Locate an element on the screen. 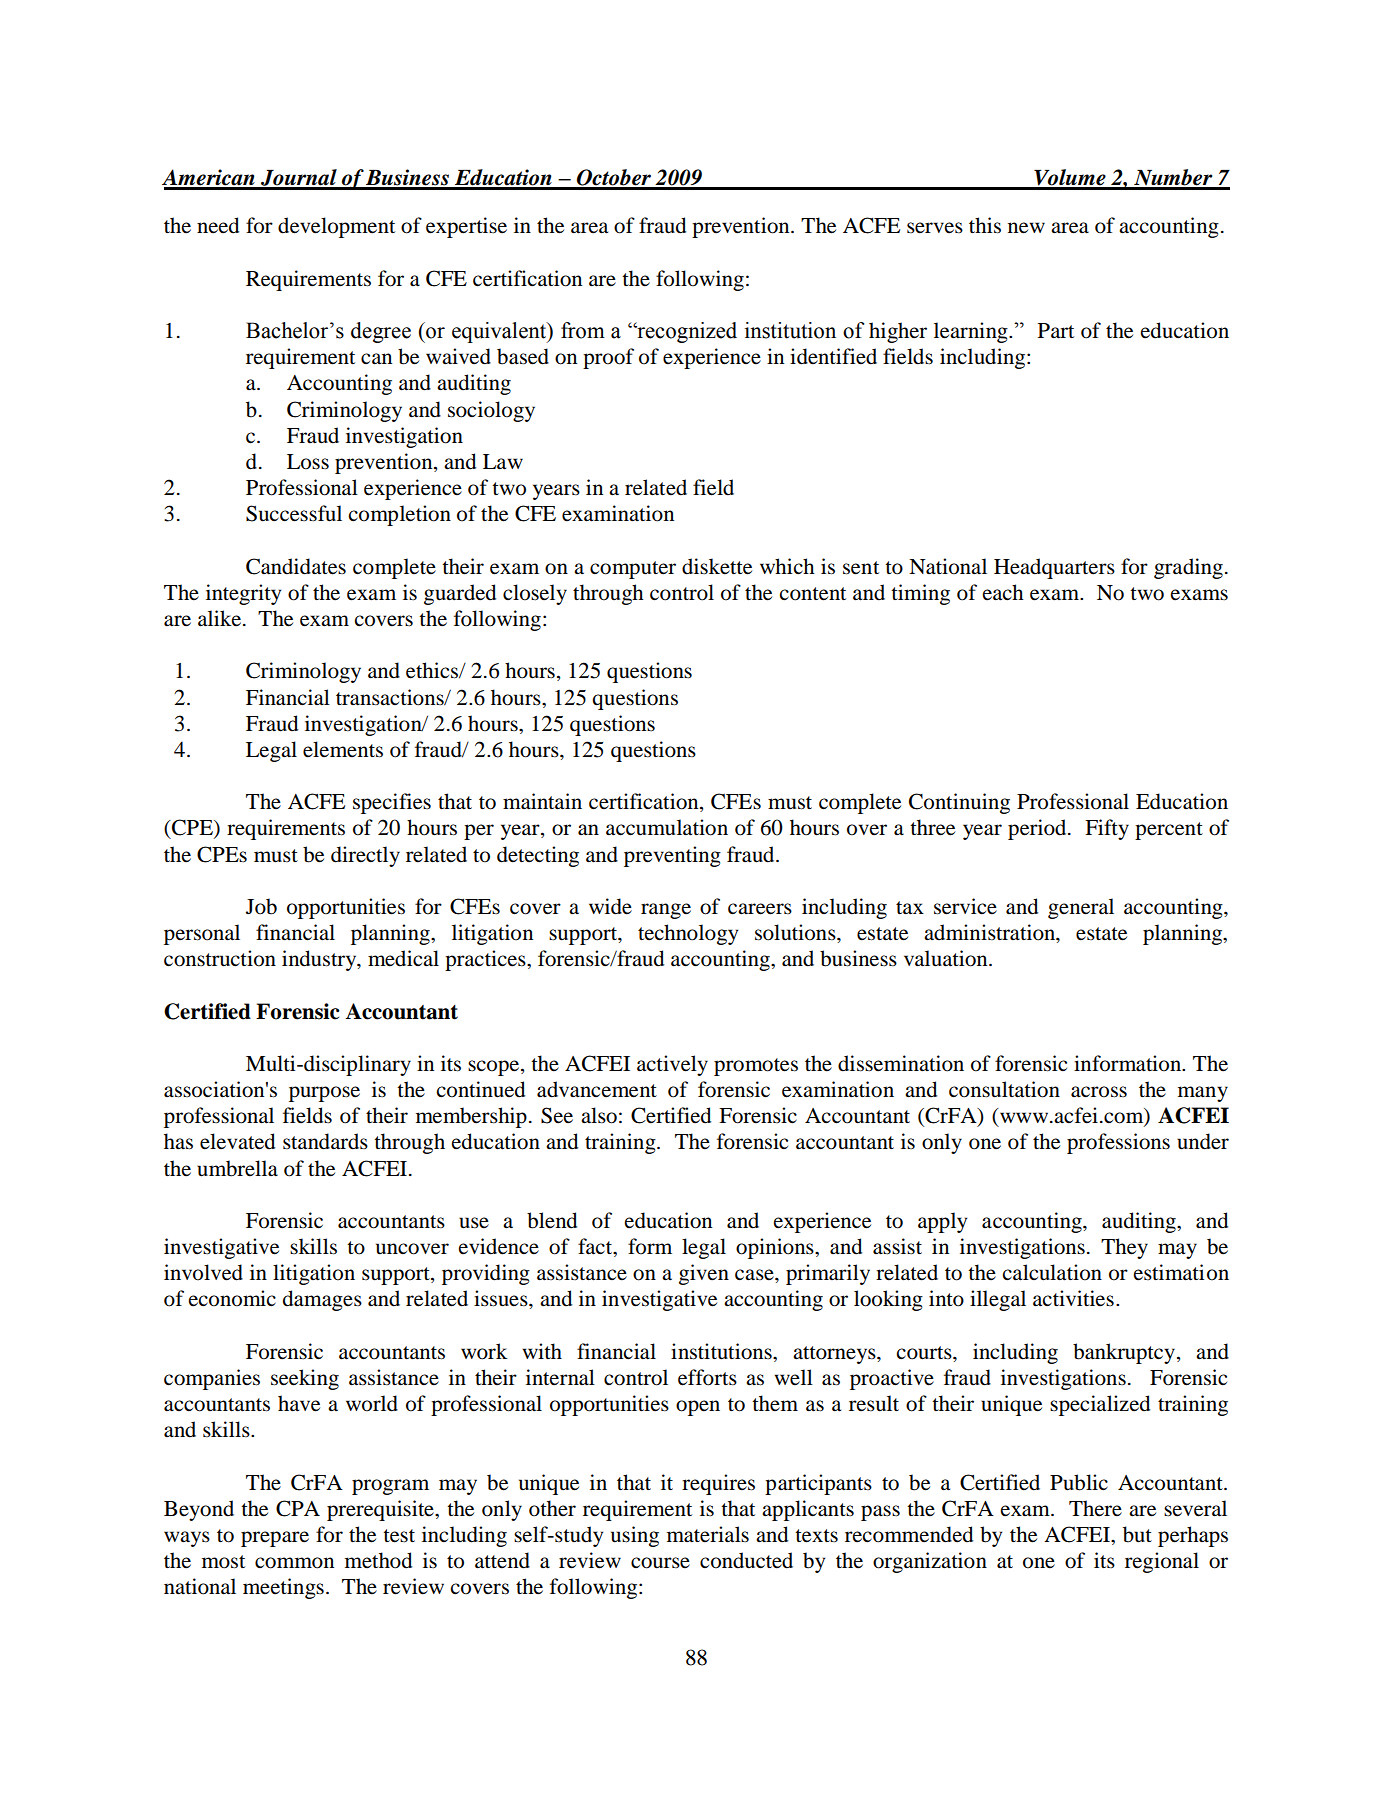 Image resolution: width=1393 pixels, height=1802 pixels. development is located at coordinates (336, 227).
